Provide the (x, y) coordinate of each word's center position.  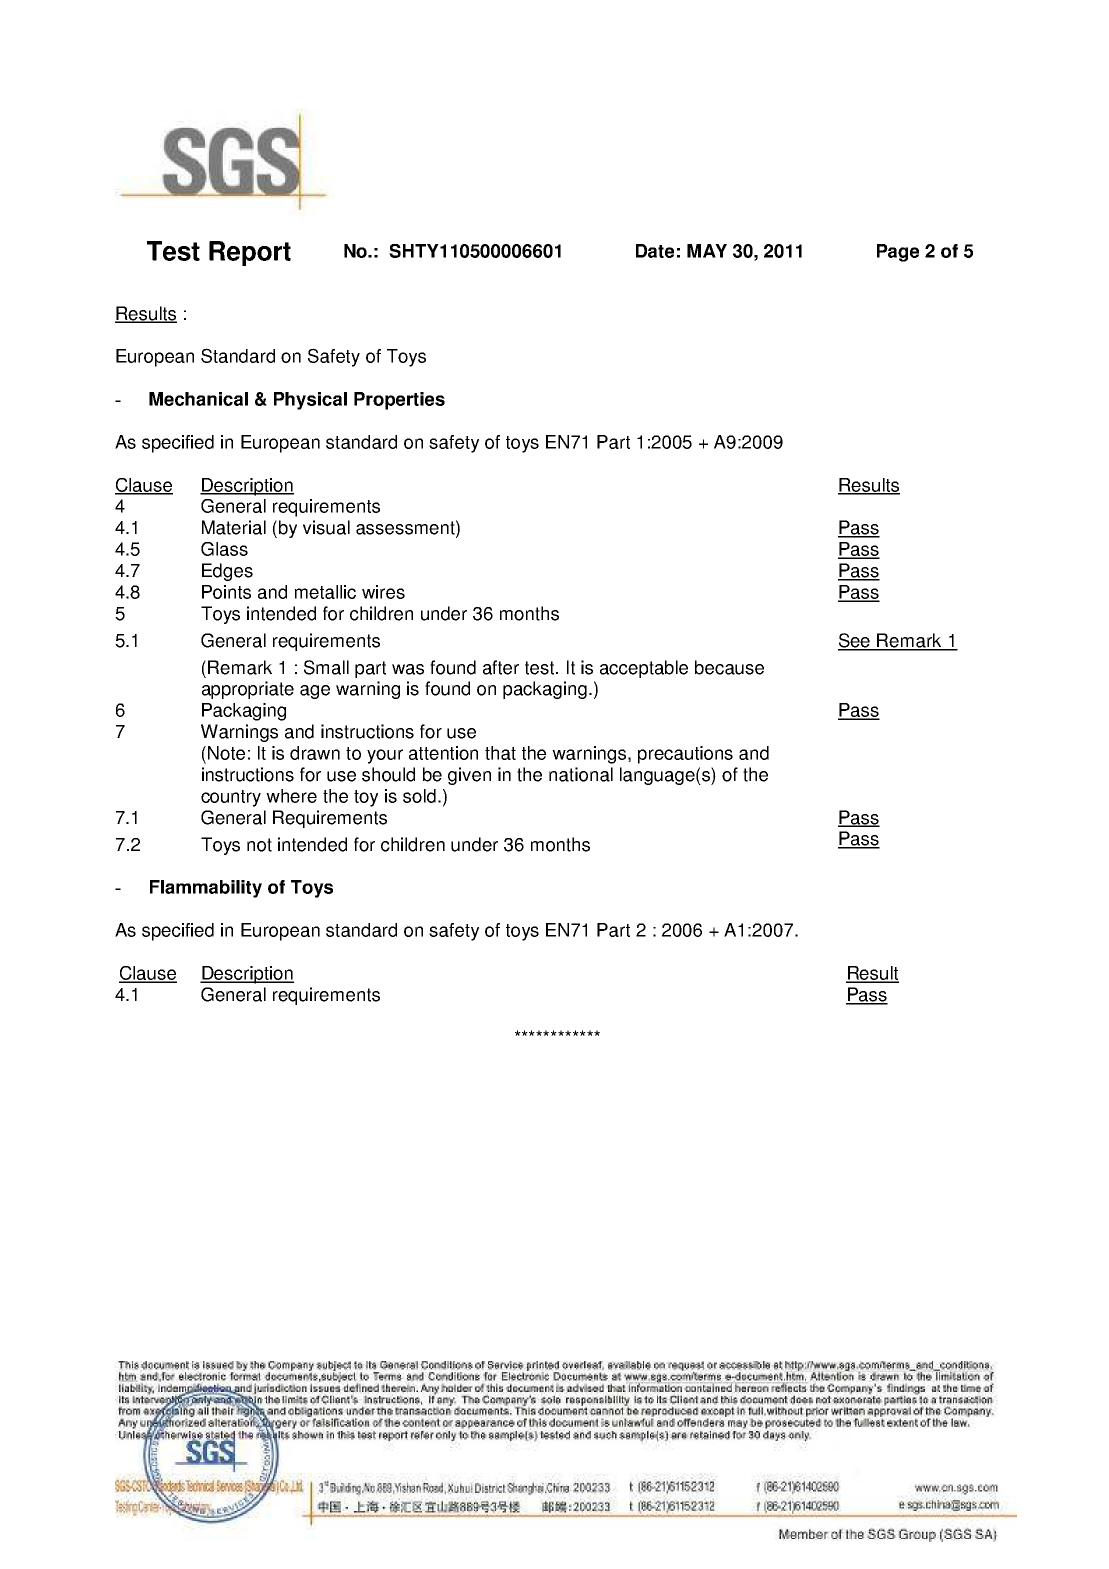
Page (898, 253)
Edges (227, 572)
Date (655, 251)
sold (419, 796)
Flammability (206, 889)
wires (383, 592)
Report (250, 253)
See (855, 641)
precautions (685, 755)
